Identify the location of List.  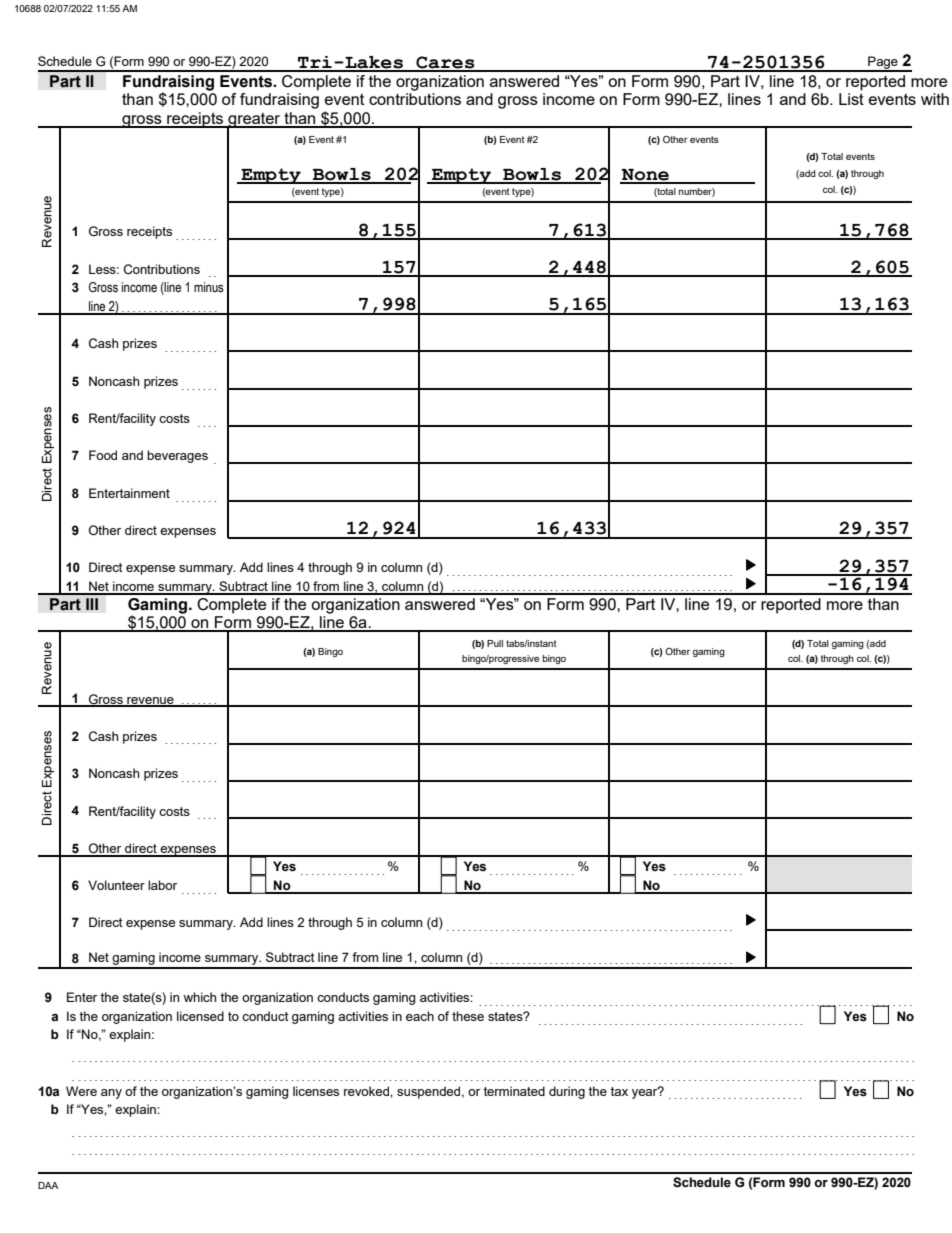
(851, 99).
